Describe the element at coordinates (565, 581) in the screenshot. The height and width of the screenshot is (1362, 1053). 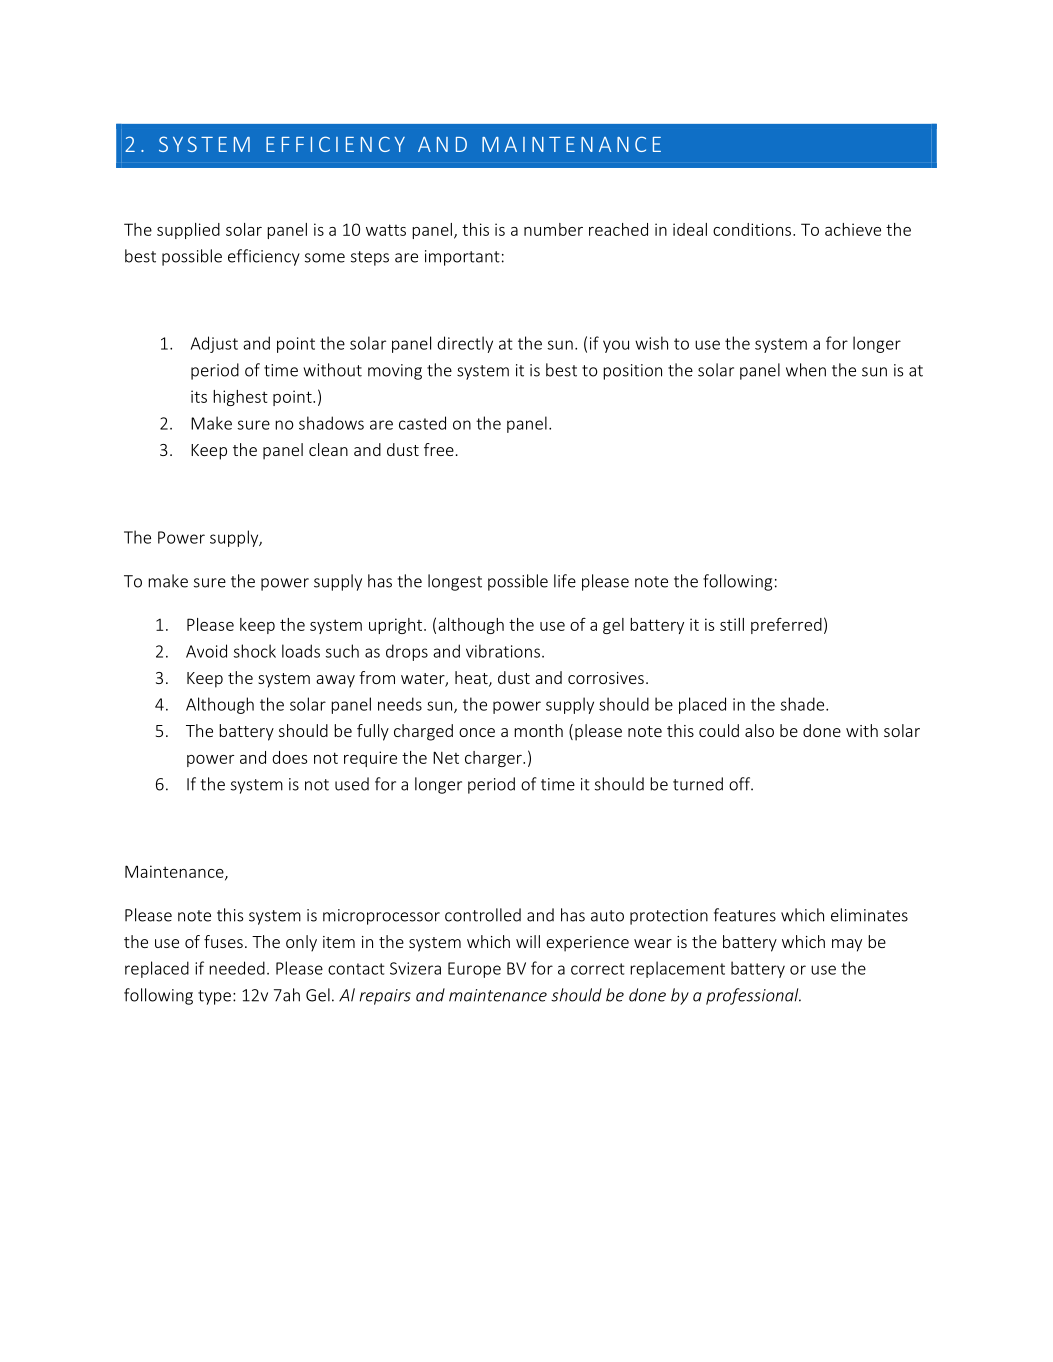
I see `life` at that location.
